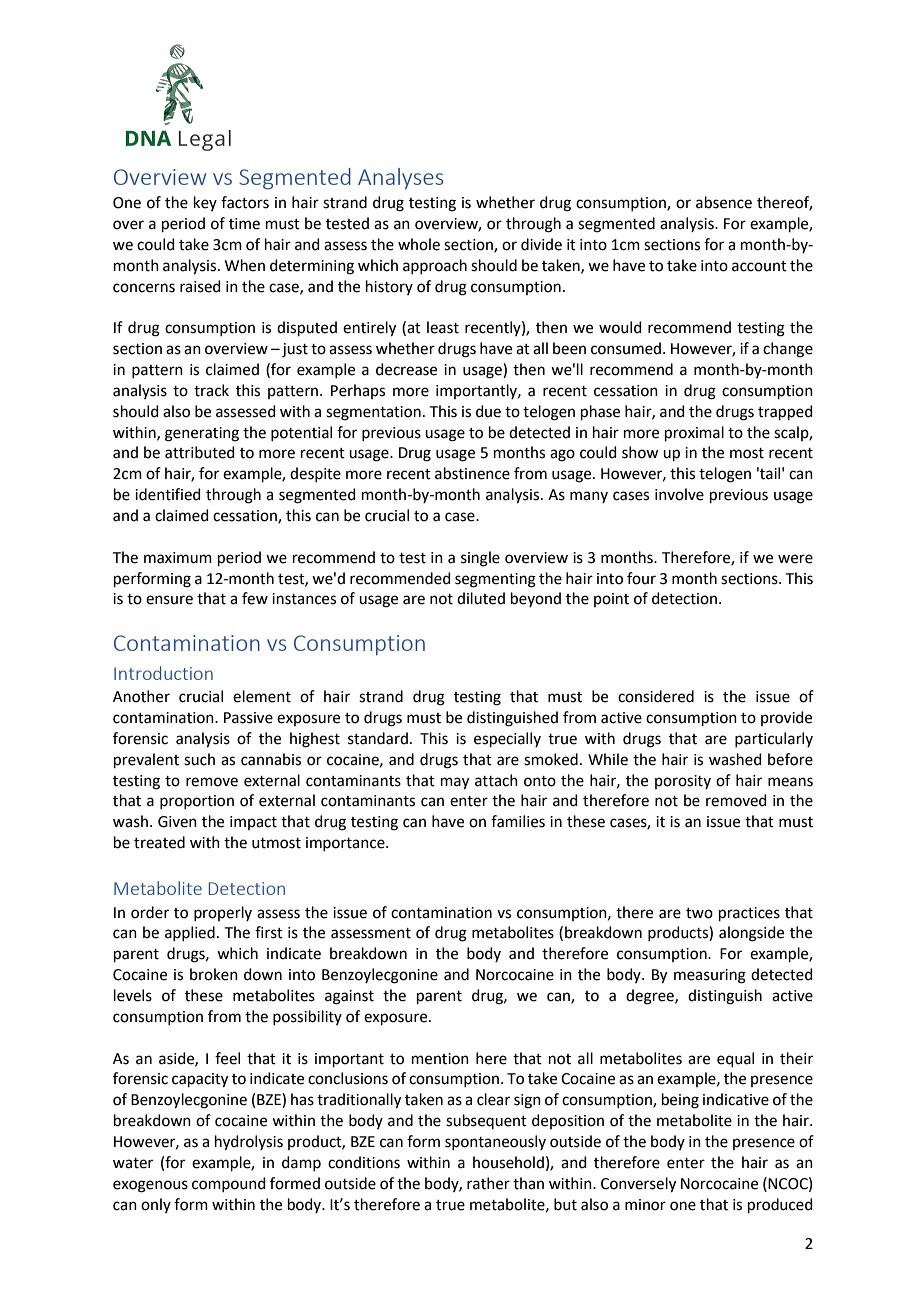  I want to click on abstinence, so click(472, 473).
